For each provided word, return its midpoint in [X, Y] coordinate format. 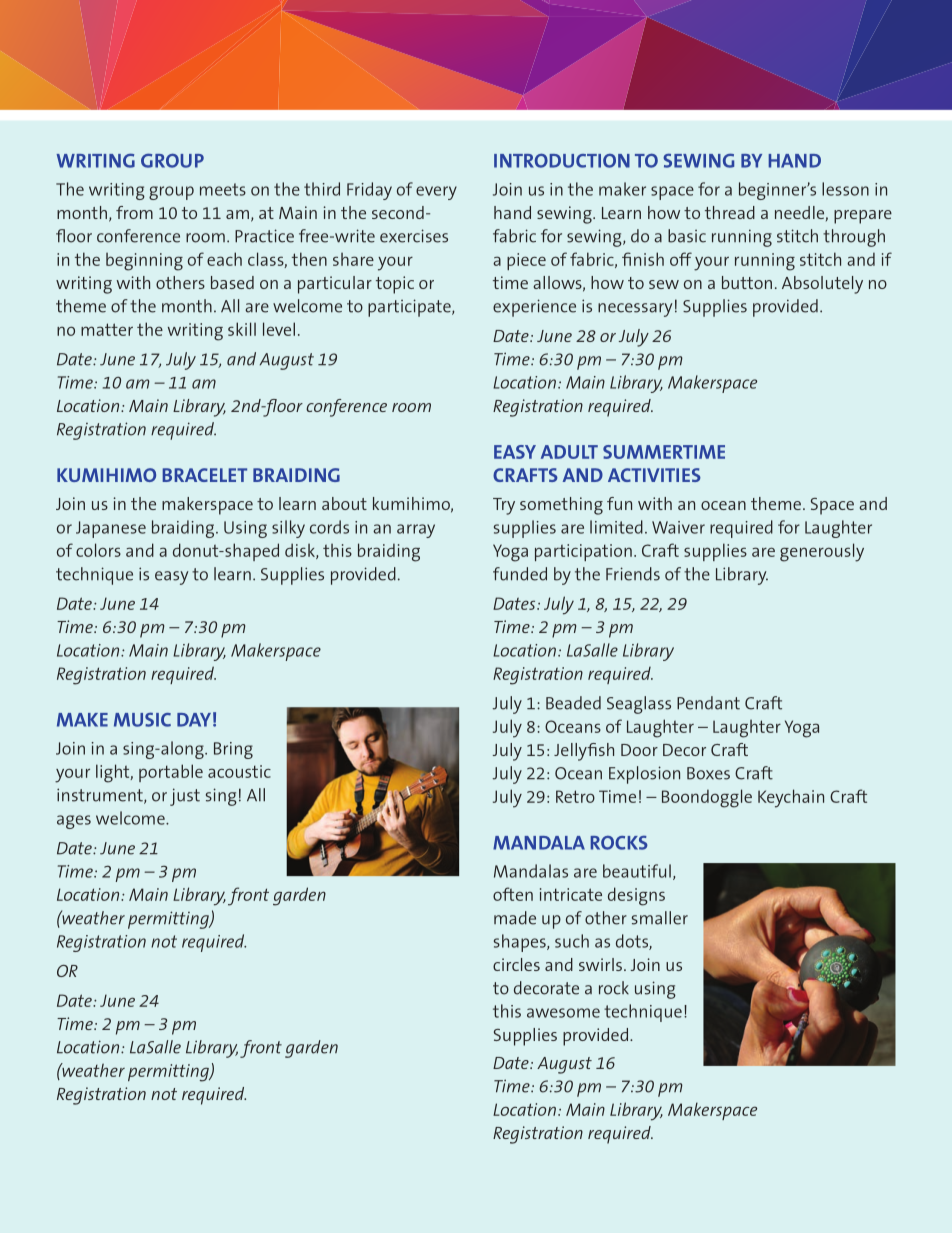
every [436, 193]
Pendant [708, 703]
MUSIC [142, 719]
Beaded [573, 703]
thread [730, 212]
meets [223, 189]
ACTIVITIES [654, 475]
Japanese [111, 529]
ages [74, 822]
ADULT [569, 452]
